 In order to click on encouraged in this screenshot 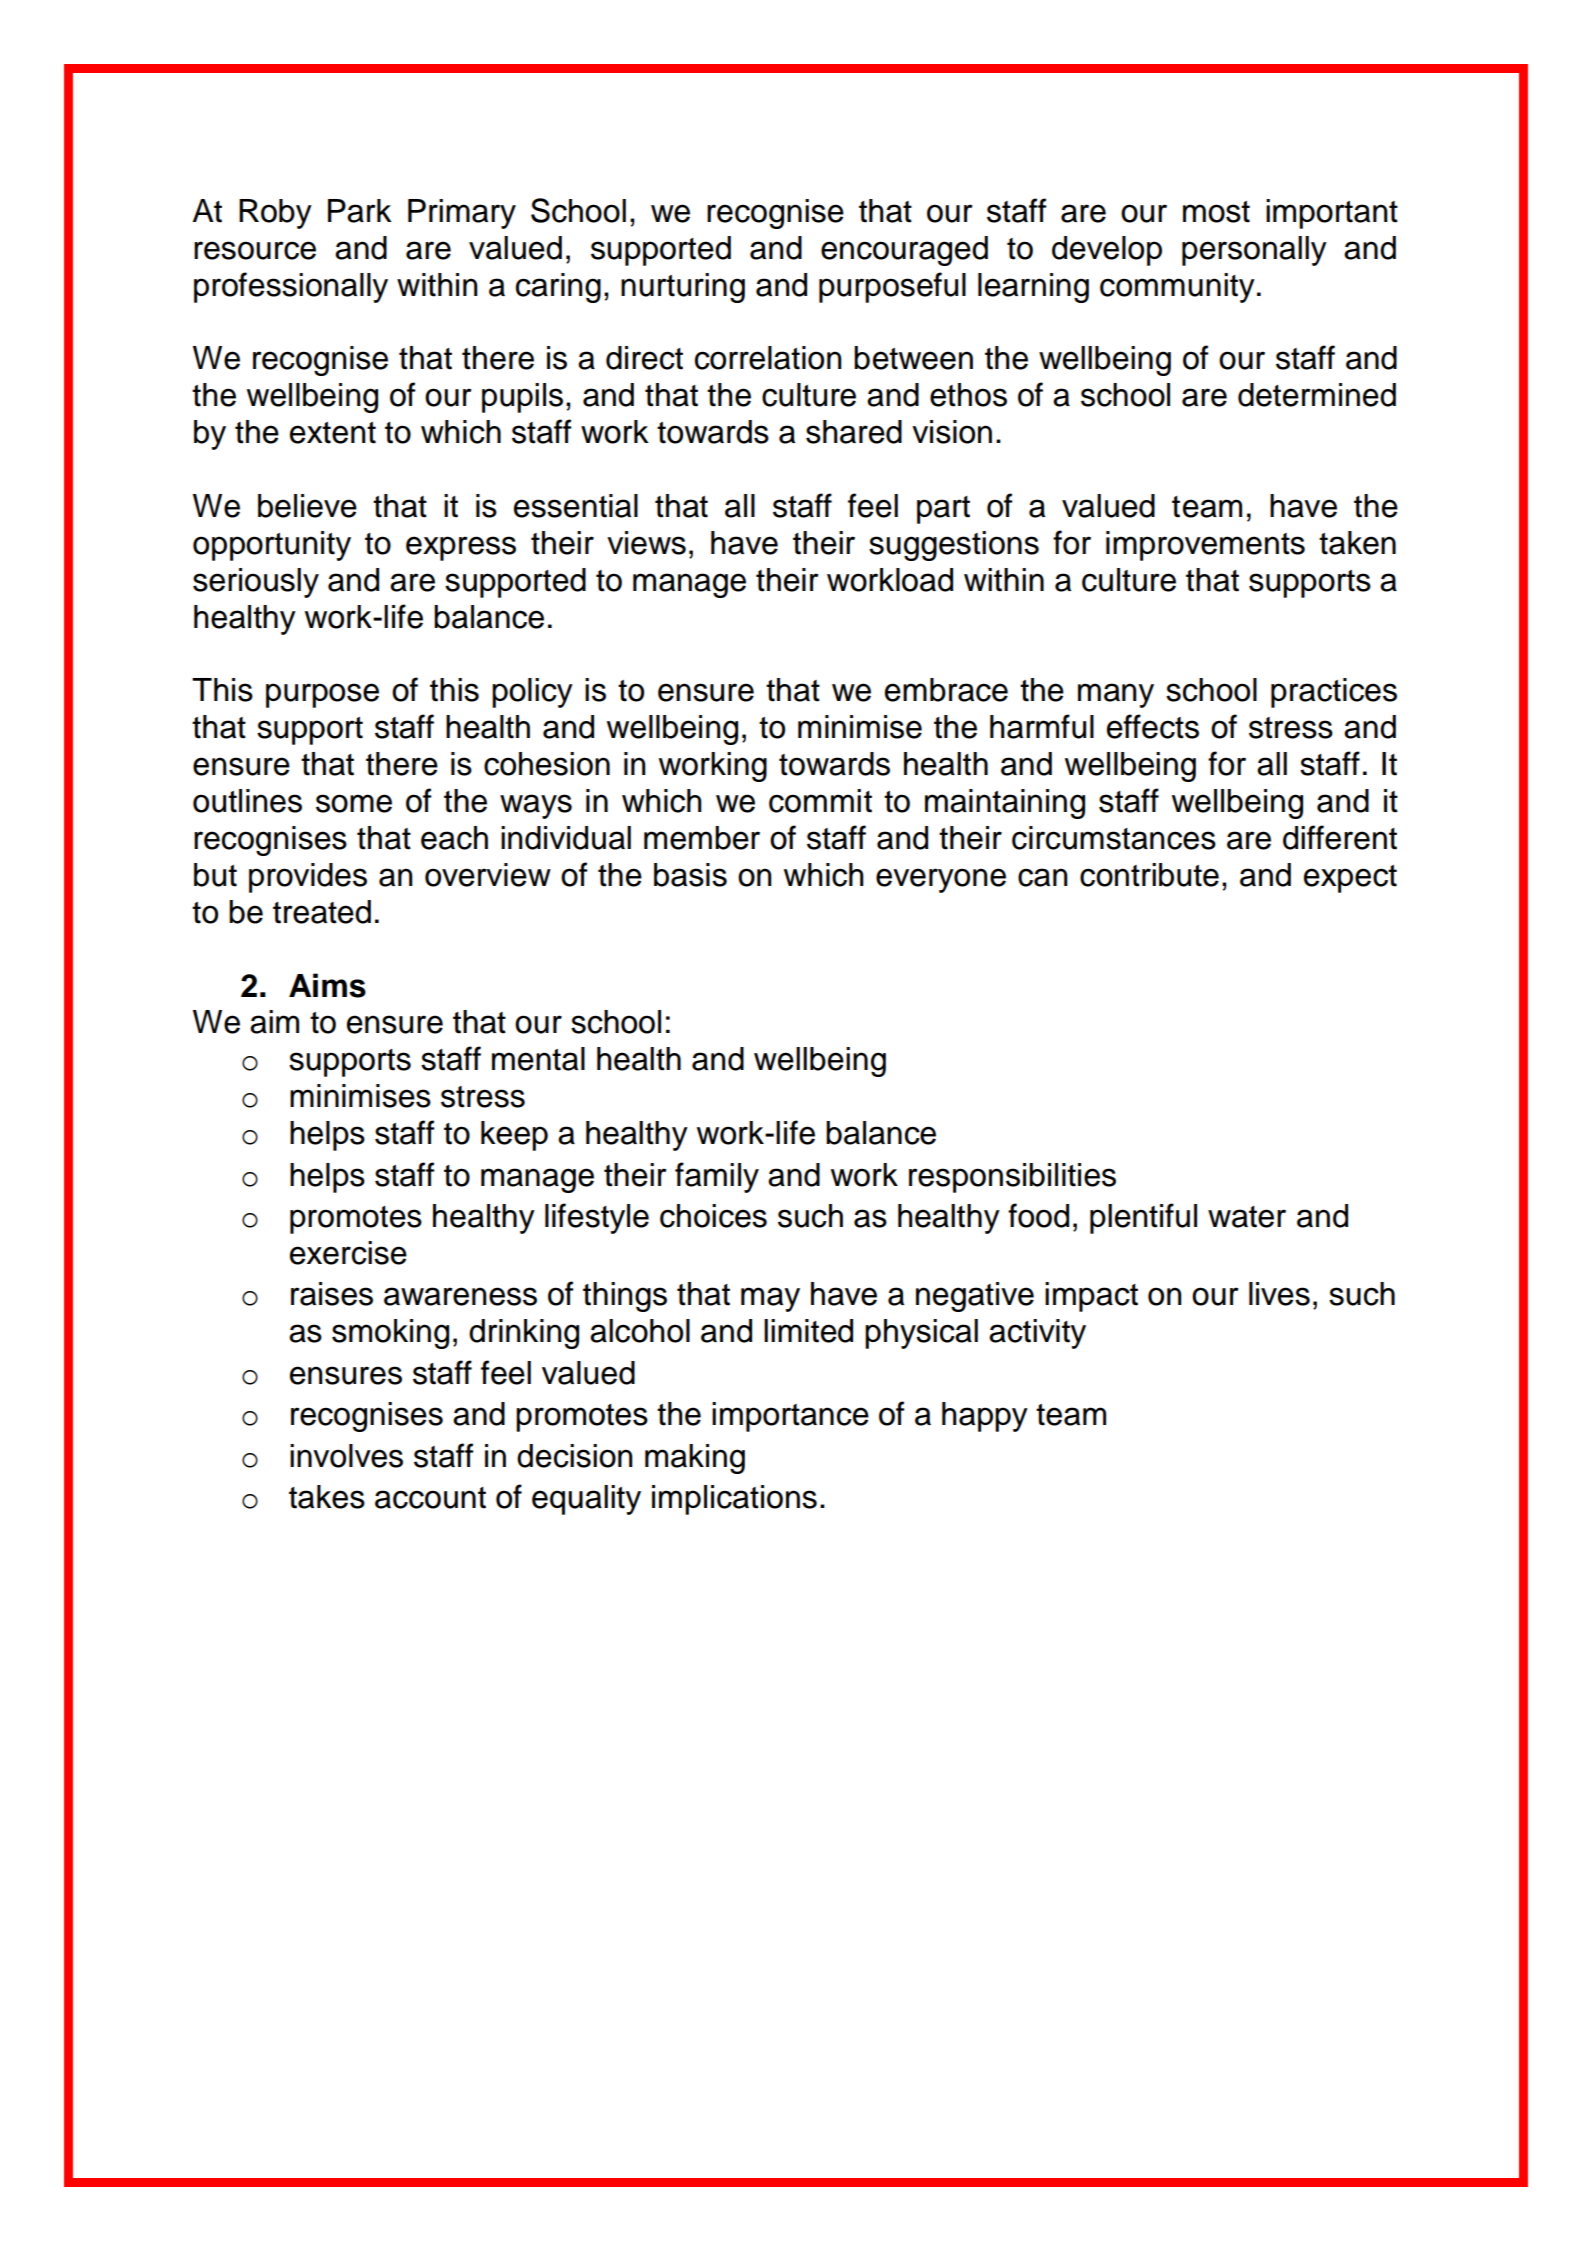, I will do `click(904, 251)`.
